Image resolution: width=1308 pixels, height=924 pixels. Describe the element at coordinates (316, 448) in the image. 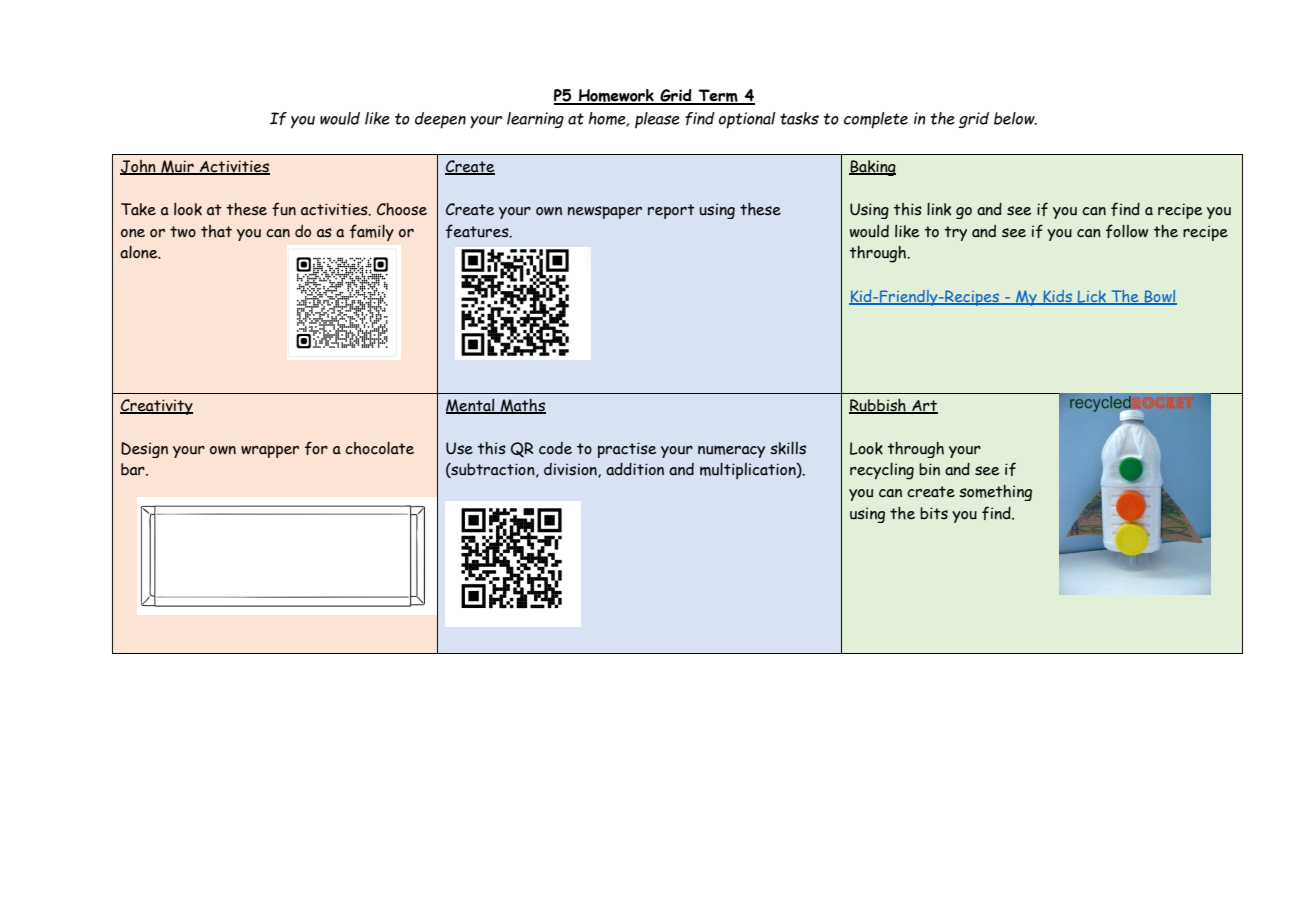

I see `for` at that location.
